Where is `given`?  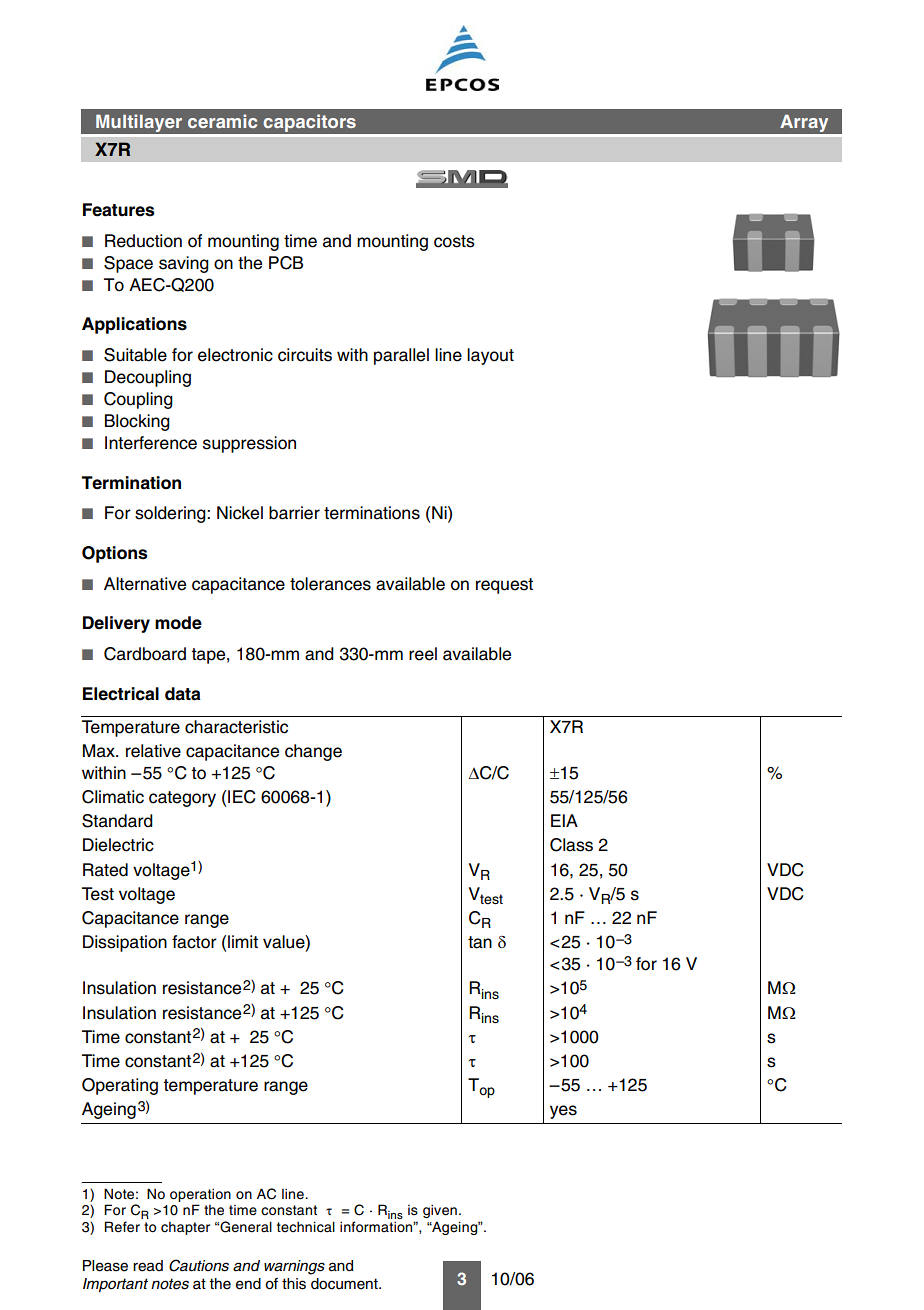 given is located at coordinates (440, 1211).
